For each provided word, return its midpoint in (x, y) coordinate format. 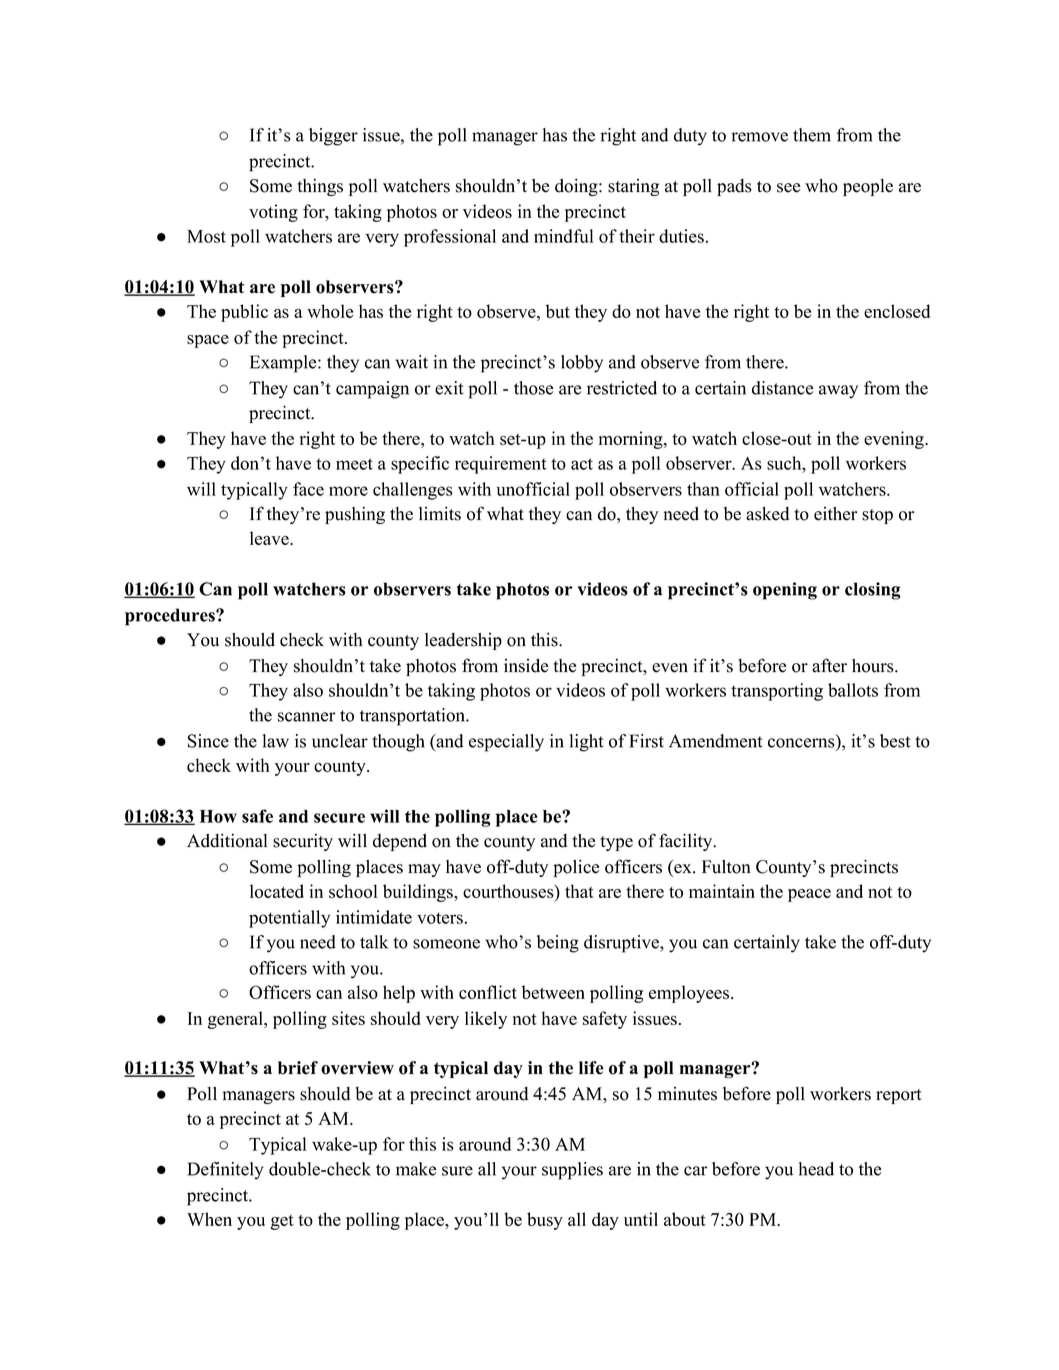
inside (526, 665)
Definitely (226, 1171)
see (788, 188)
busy (545, 1221)
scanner (307, 717)
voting (273, 213)
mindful (564, 236)
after (829, 665)
